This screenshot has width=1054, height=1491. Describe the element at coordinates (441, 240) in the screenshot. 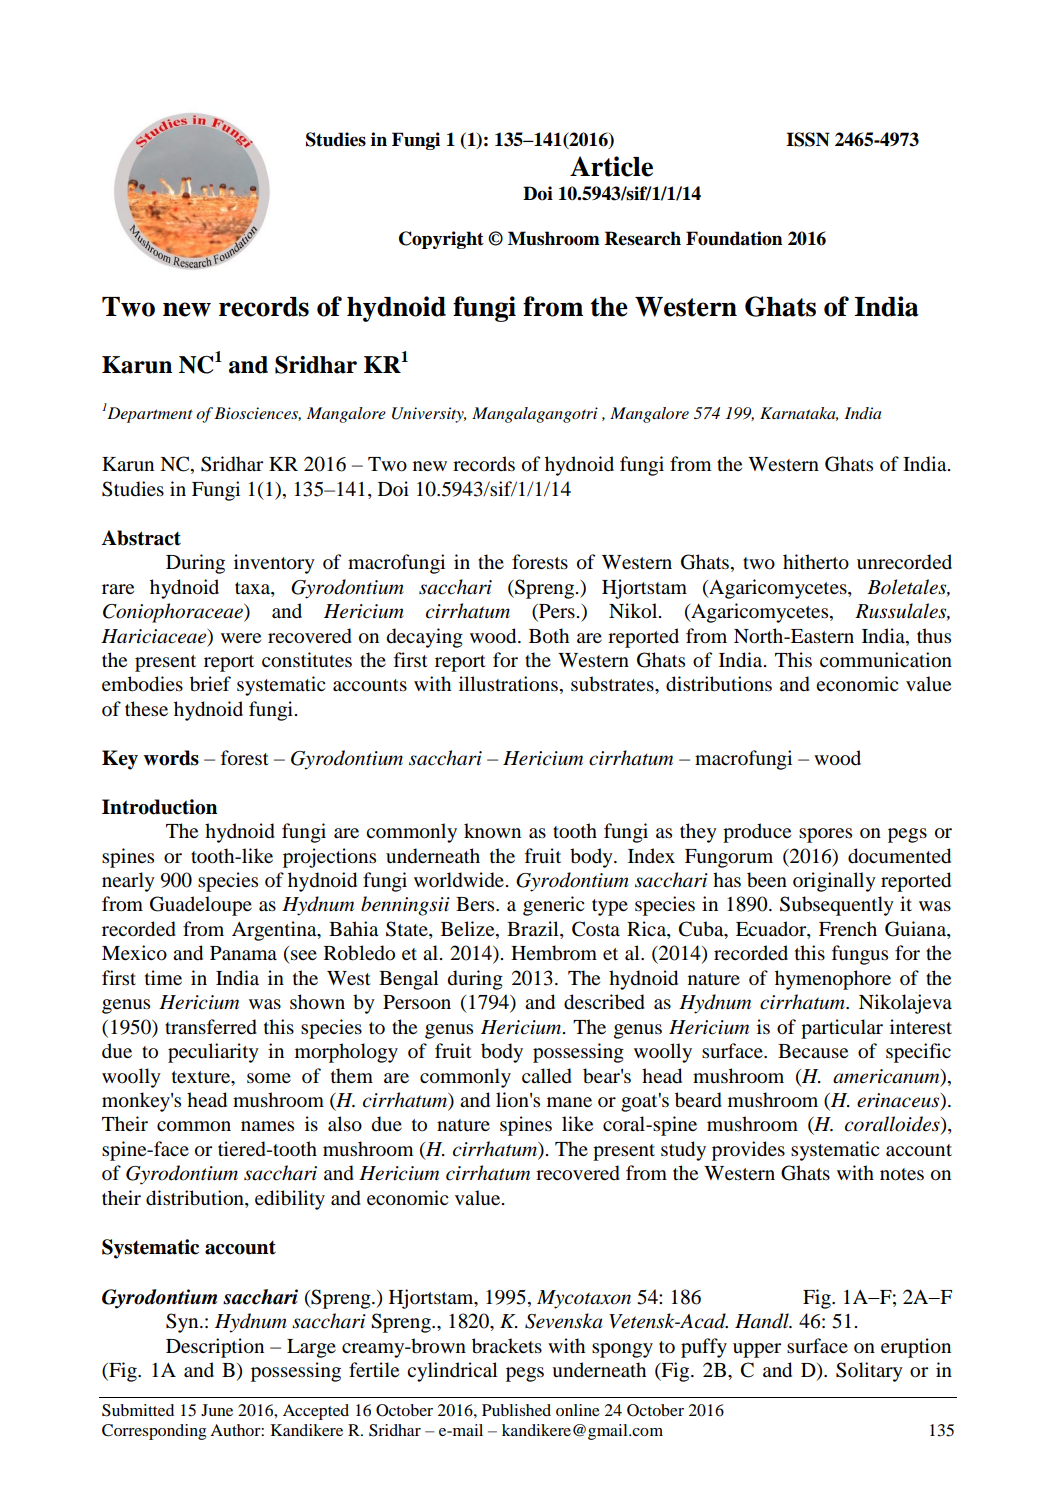

I see `Copyright` at that location.
